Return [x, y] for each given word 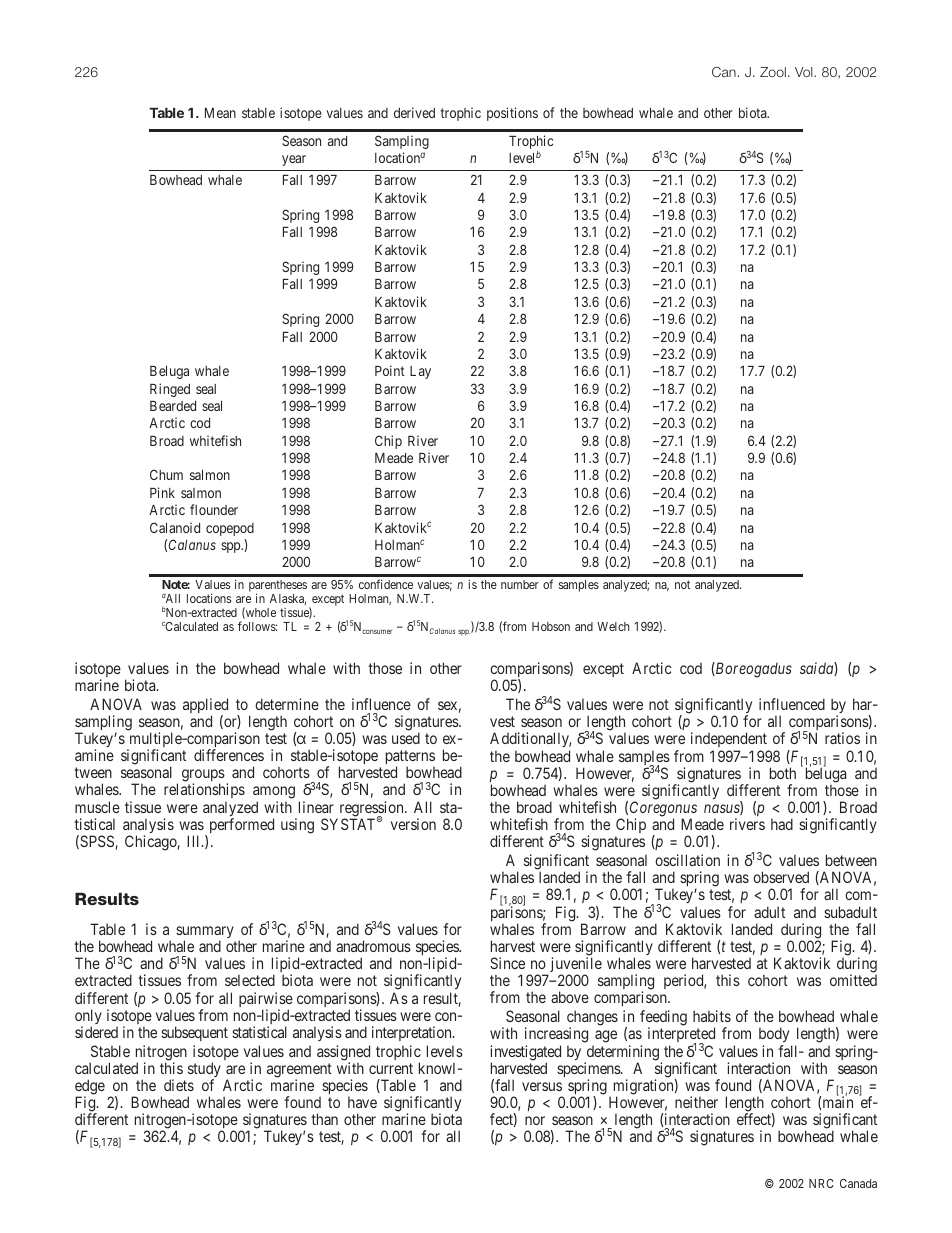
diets [179, 1085]
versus [542, 1086]
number [520, 584]
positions [512, 114]
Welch [613, 626]
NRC [821, 1183]
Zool [773, 72]
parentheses [278, 587]
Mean [220, 113]
